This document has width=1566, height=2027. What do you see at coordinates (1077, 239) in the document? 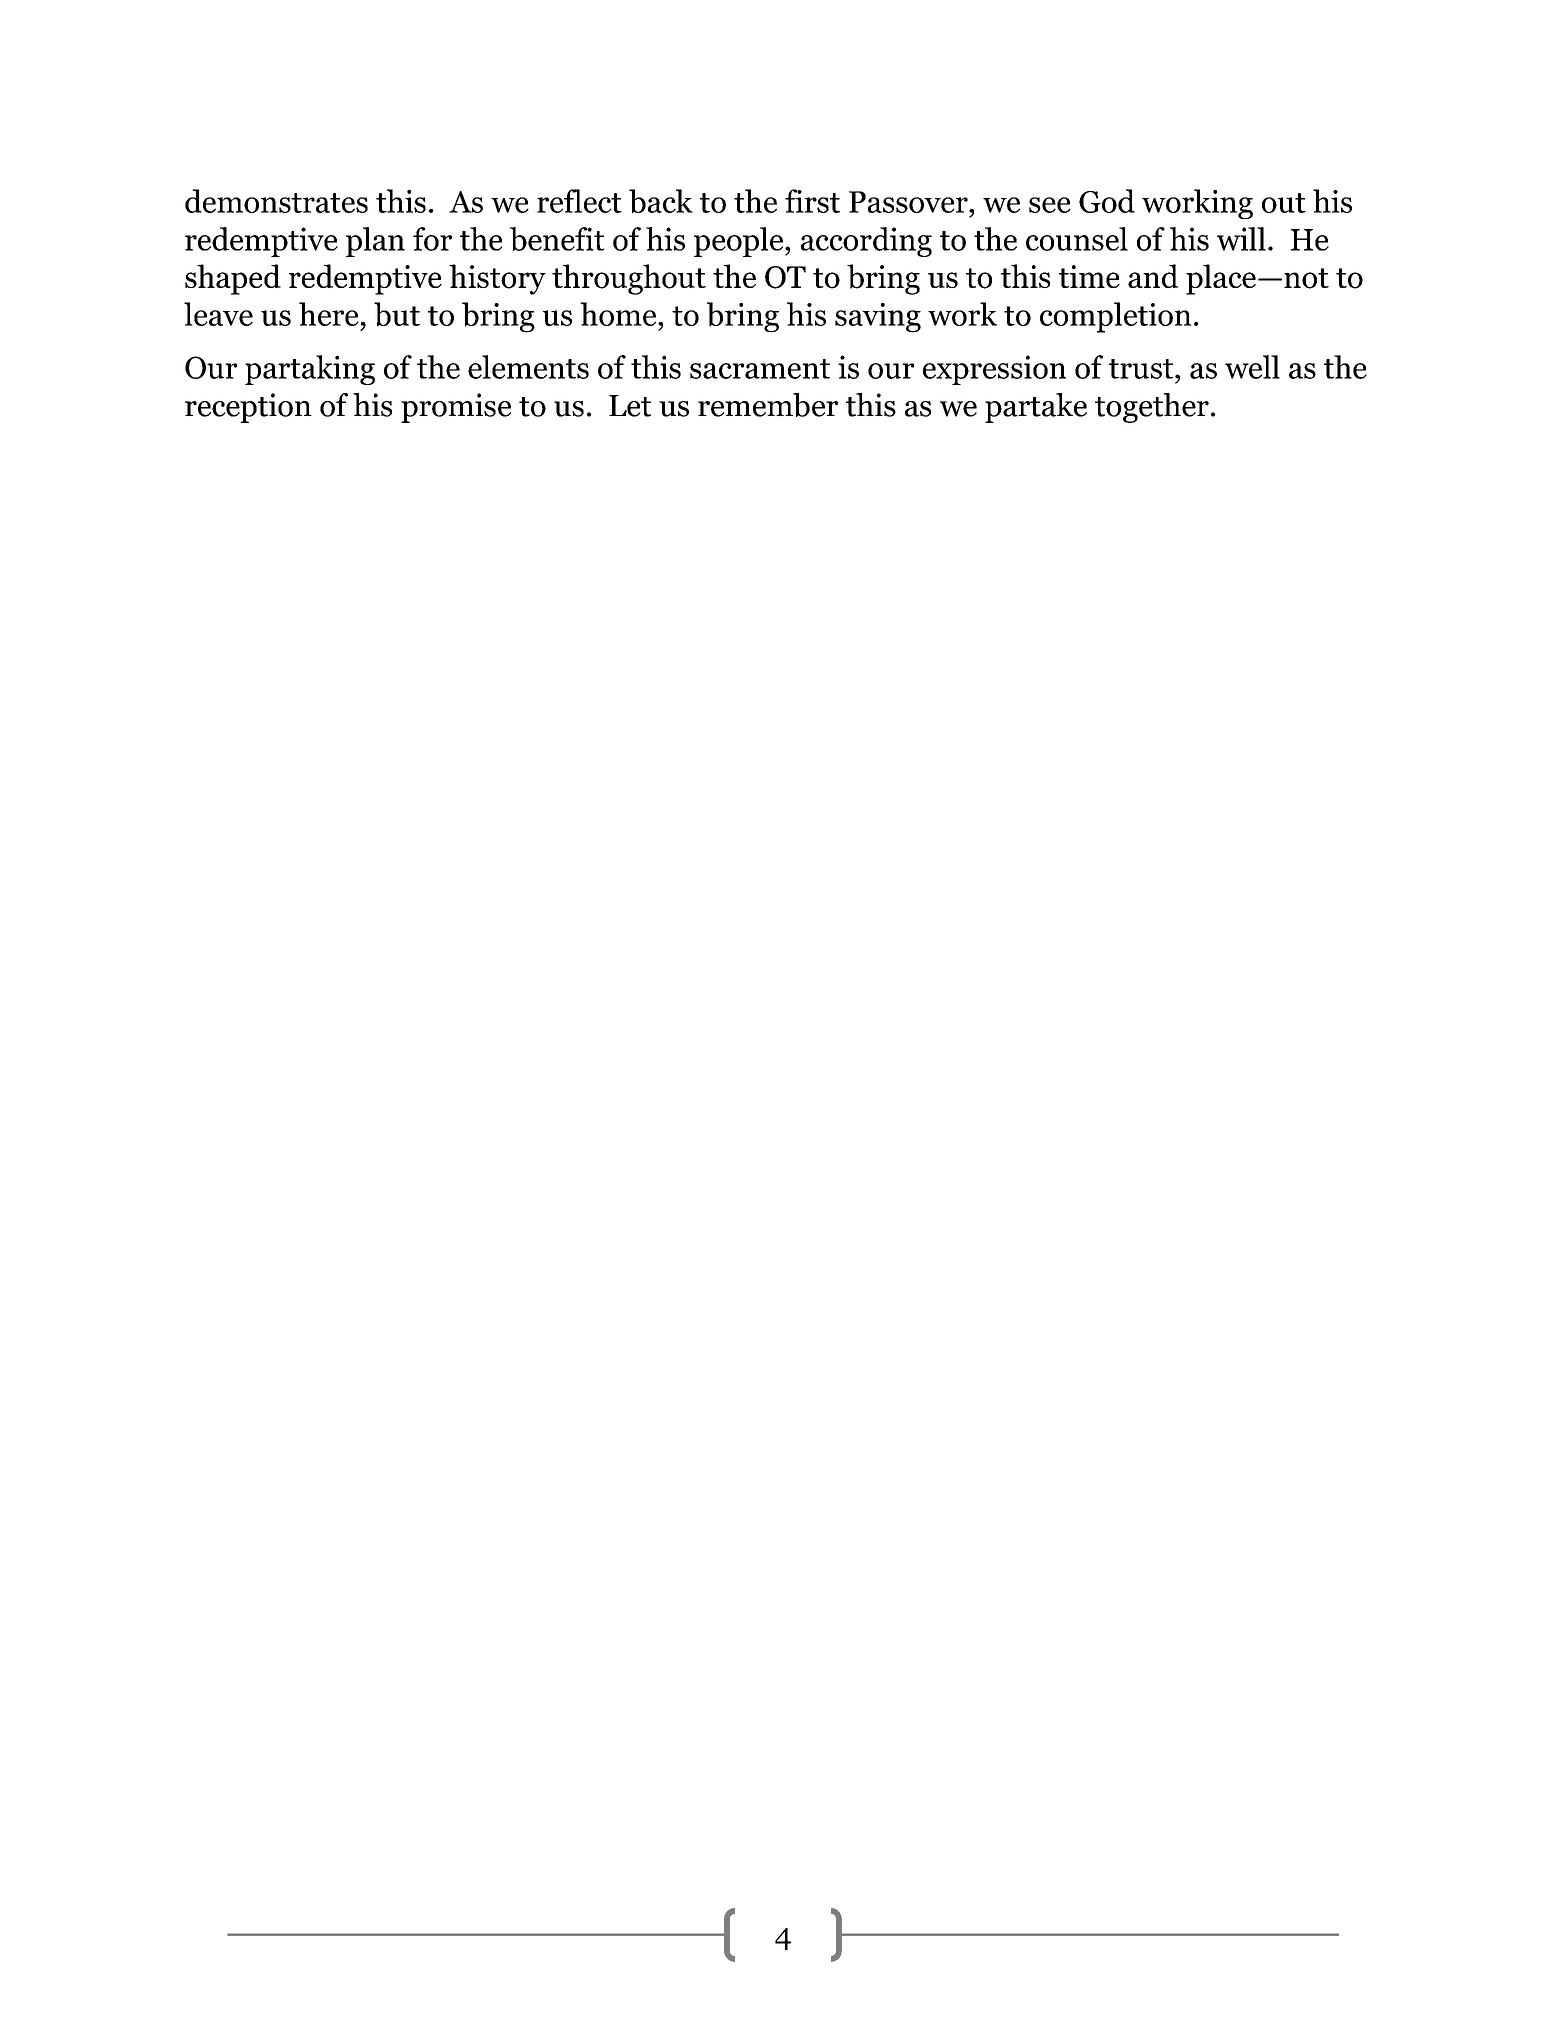
I see `counsel` at bounding box center [1077, 239].
